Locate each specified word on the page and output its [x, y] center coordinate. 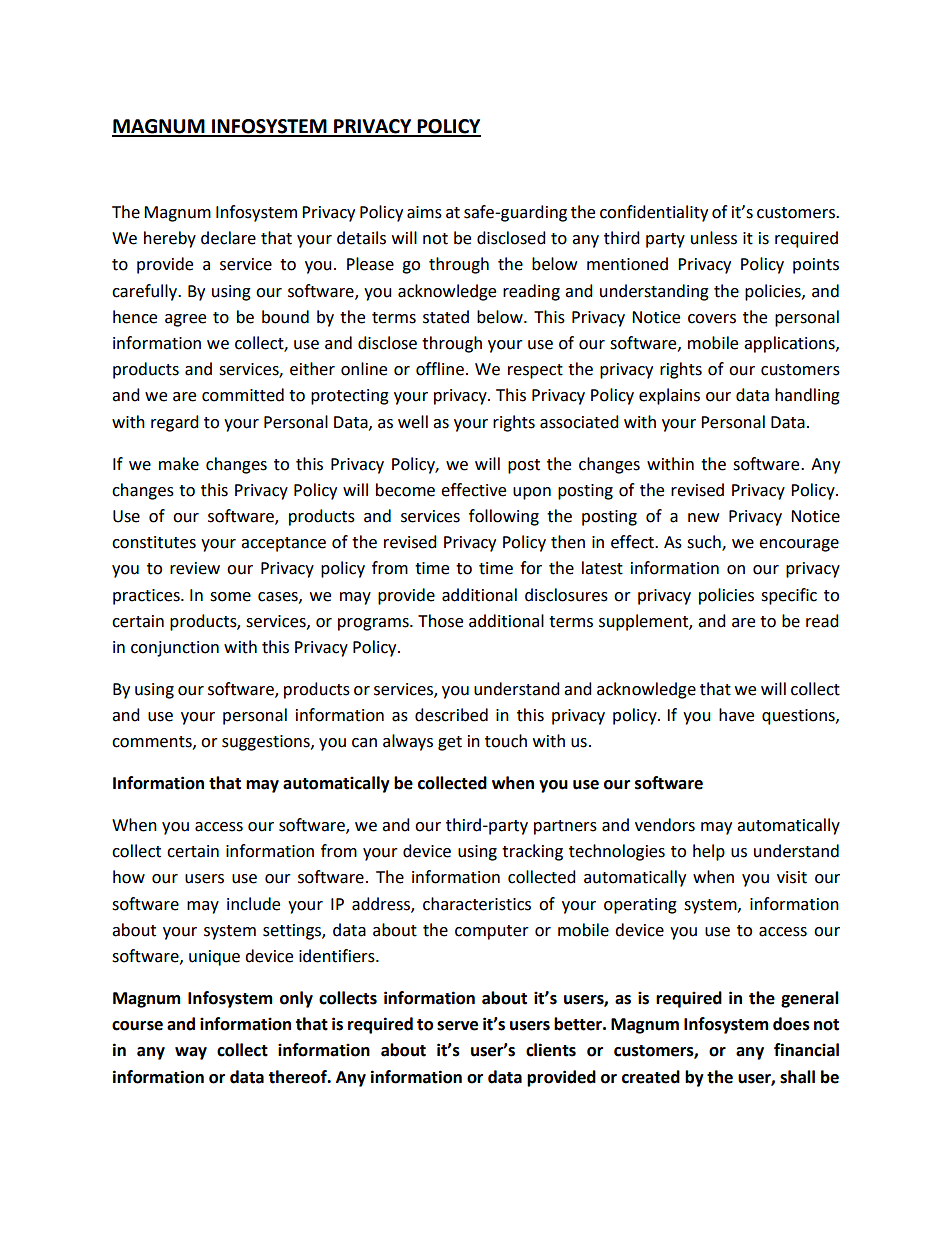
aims [424, 212]
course [137, 1026]
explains [669, 396]
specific [789, 596]
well [413, 422]
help [709, 852]
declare [228, 238]
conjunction [175, 649]
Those [440, 621]
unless [714, 238]
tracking [532, 852]
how [129, 877]
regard [175, 423]
